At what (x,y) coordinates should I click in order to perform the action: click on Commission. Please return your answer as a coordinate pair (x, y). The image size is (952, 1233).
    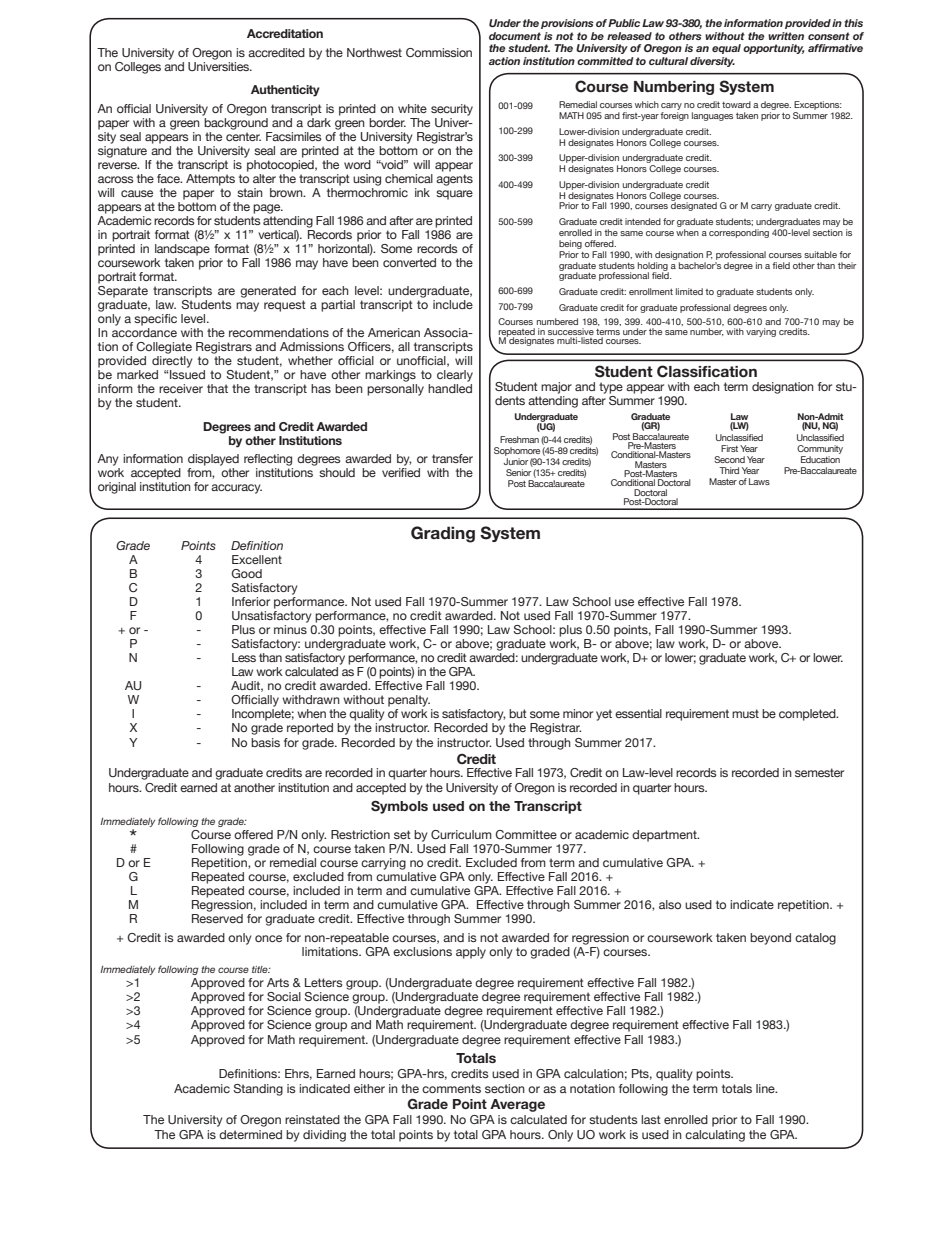
    Looking at the image, I should click on (439, 52).
